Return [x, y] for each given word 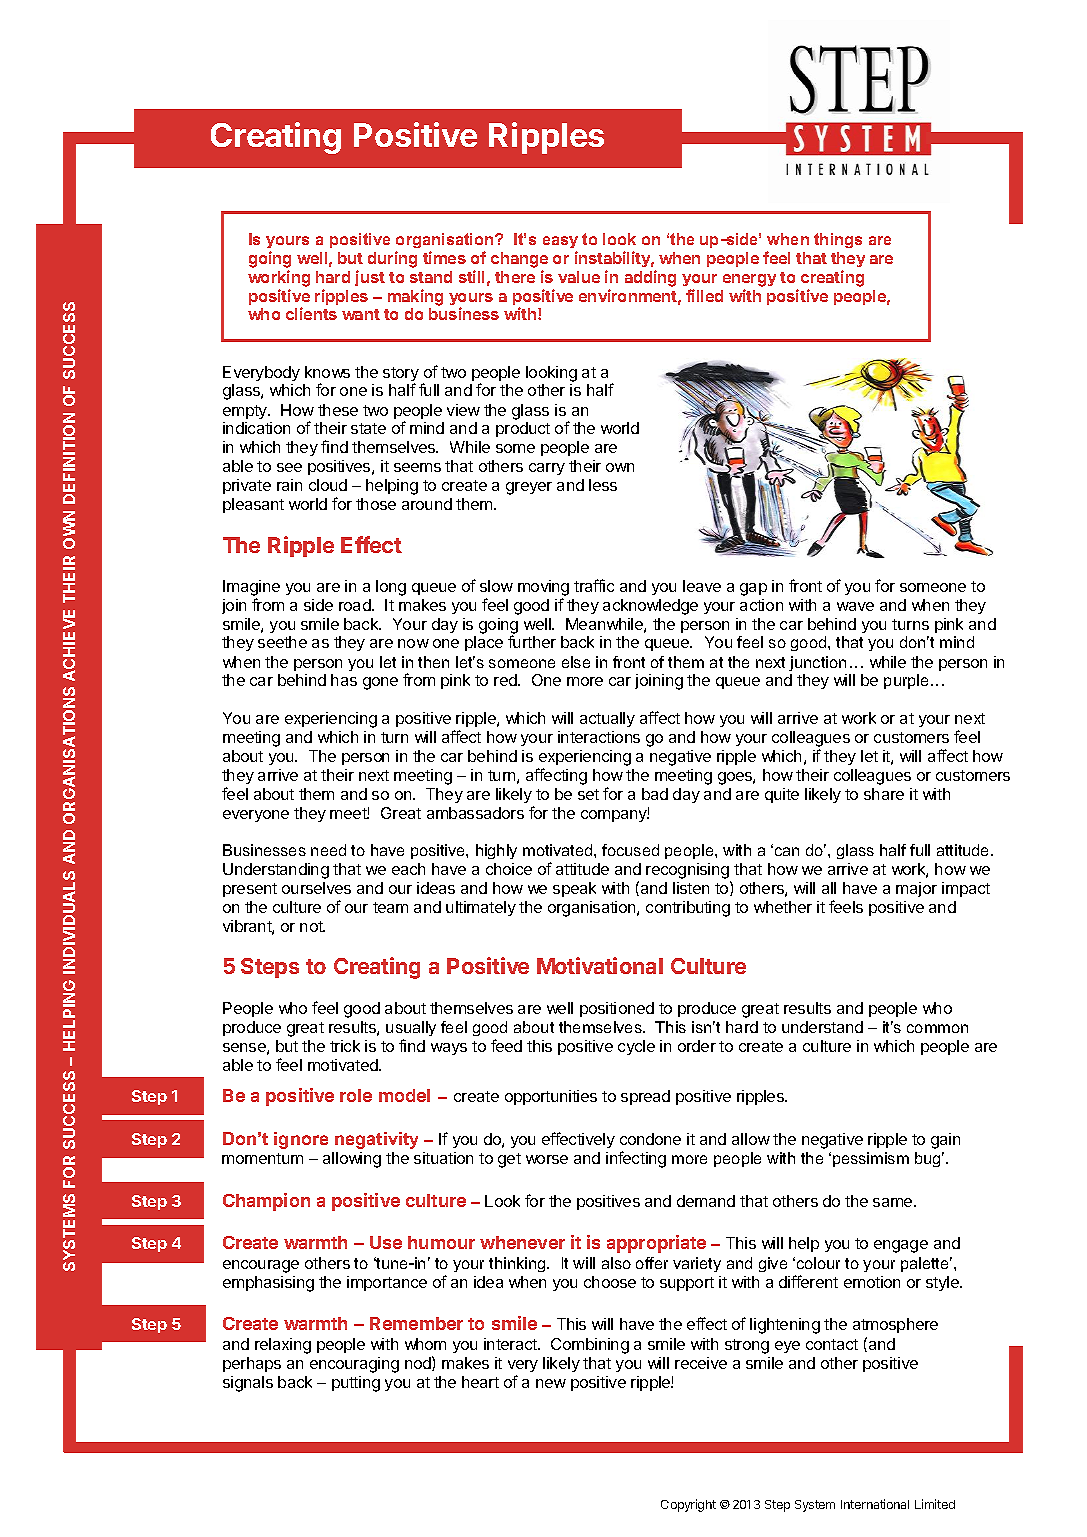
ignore [301, 1140]
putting [356, 1384]
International [875, 1504]
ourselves [316, 888]
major [916, 889]
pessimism [871, 1159]
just [370, 278]
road [356, 605]
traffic [594, 585]
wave [855, 606]
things [838, 240]
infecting [636, 1159]
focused [630, 850]
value [579, 277]
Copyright [688, 1505]
